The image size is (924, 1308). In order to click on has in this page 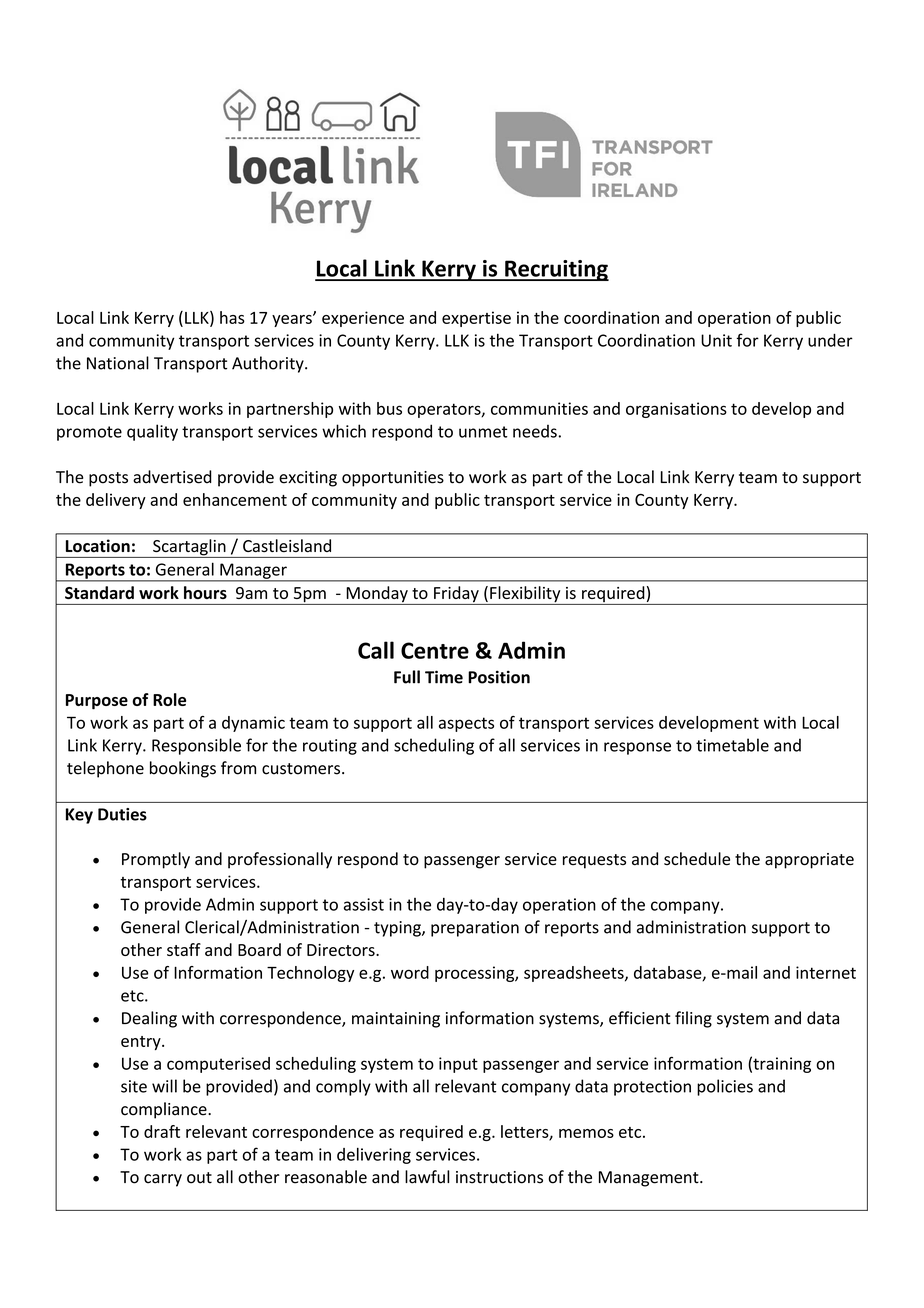, I will do `click(232, 317)`.
